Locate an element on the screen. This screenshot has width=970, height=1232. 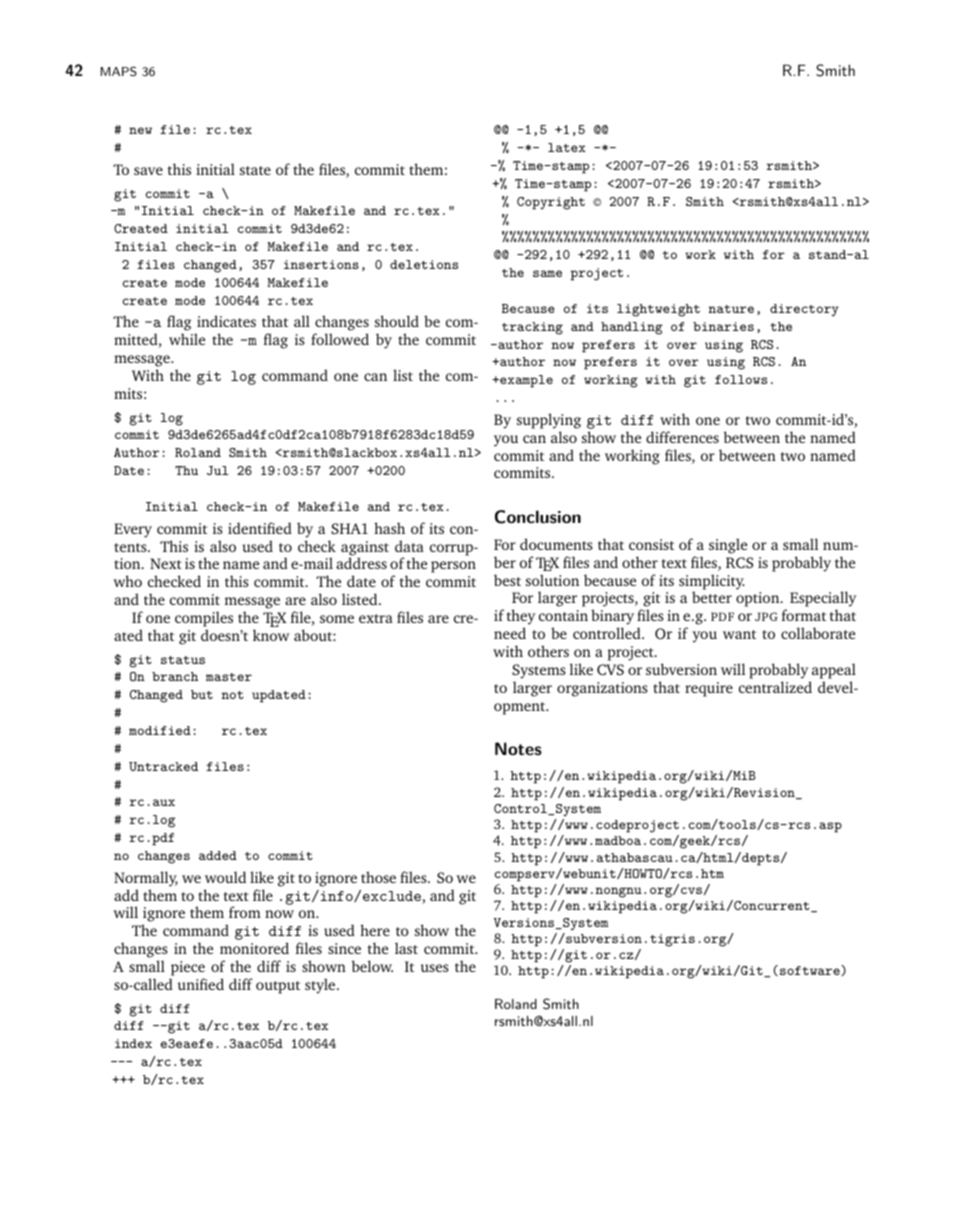
Untracked is located at coordinates (163, 766).
